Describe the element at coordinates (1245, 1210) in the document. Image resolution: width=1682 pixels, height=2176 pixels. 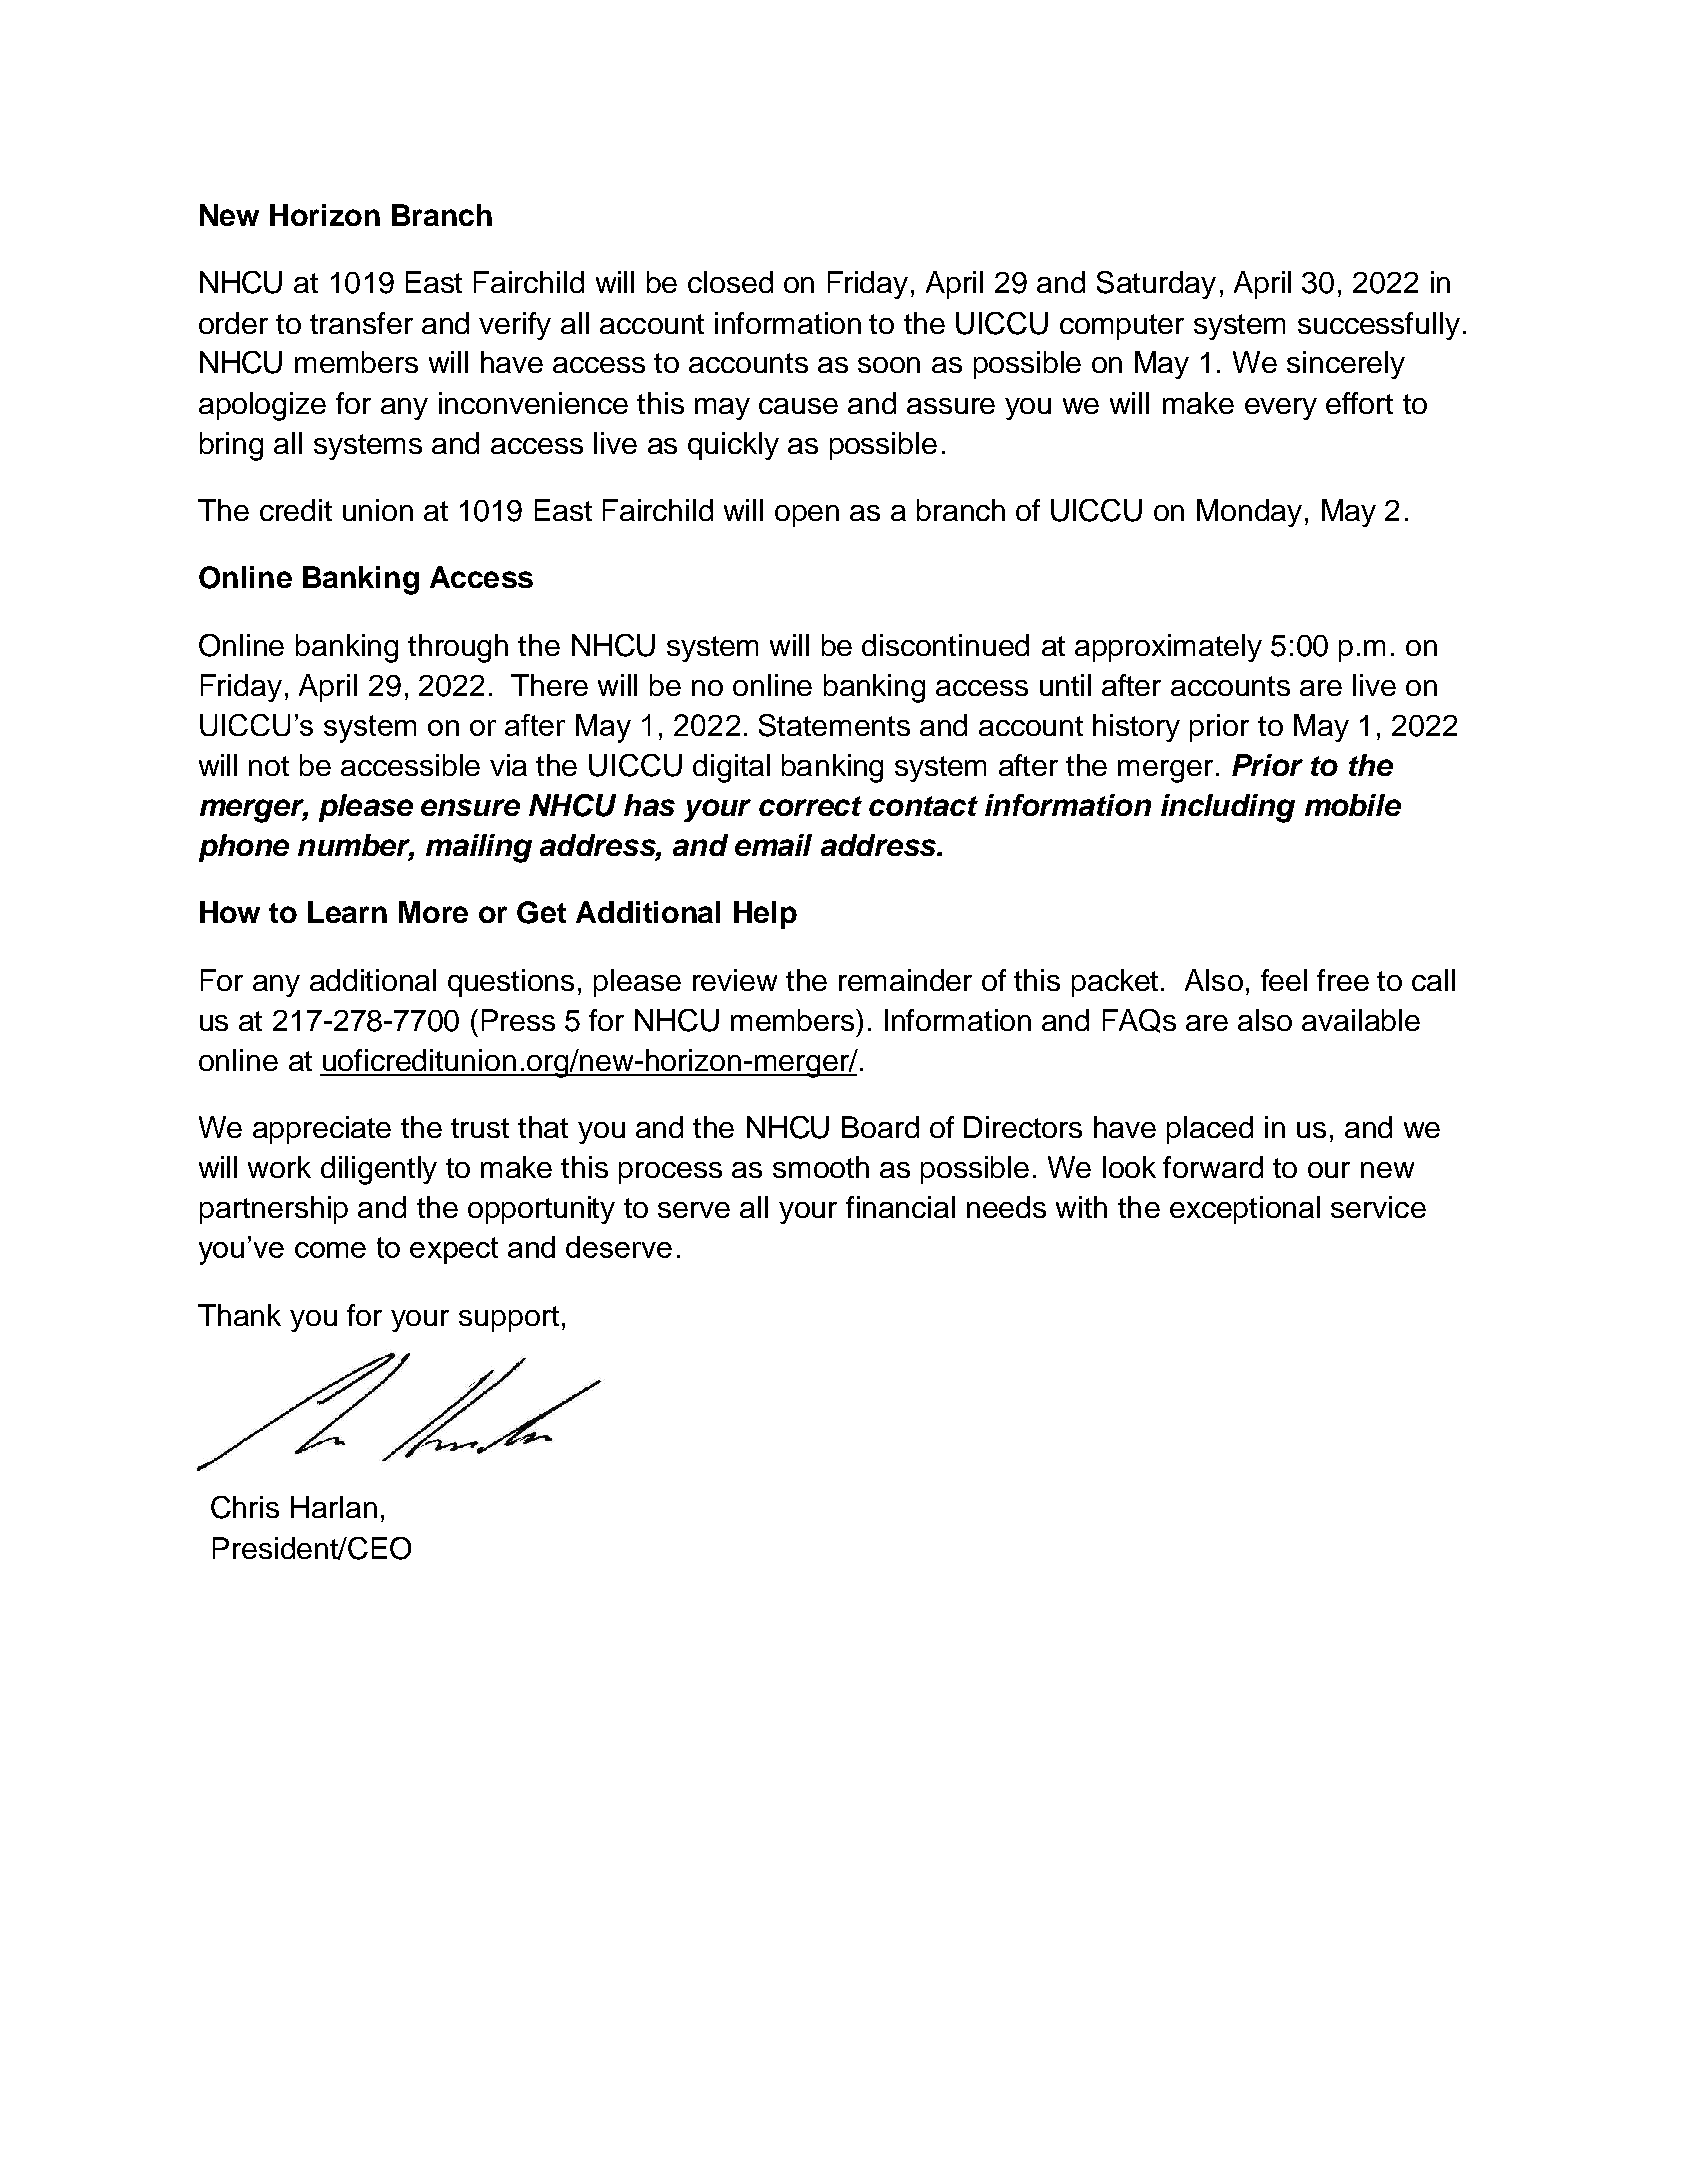
I see `exceptional` at that location.
